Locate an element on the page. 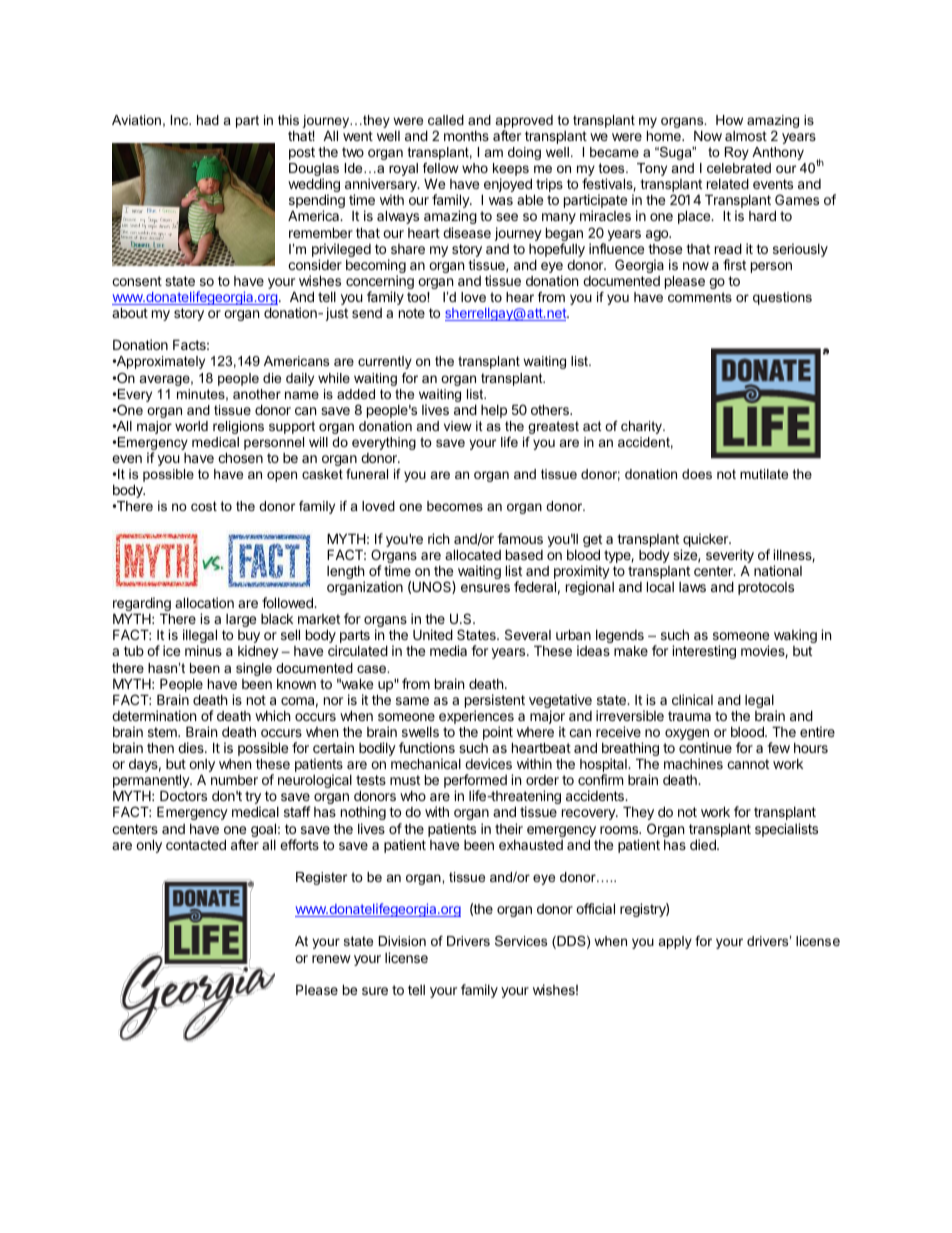 This image has height=1233, width=952. Services is located at coordinates (521, 941).
